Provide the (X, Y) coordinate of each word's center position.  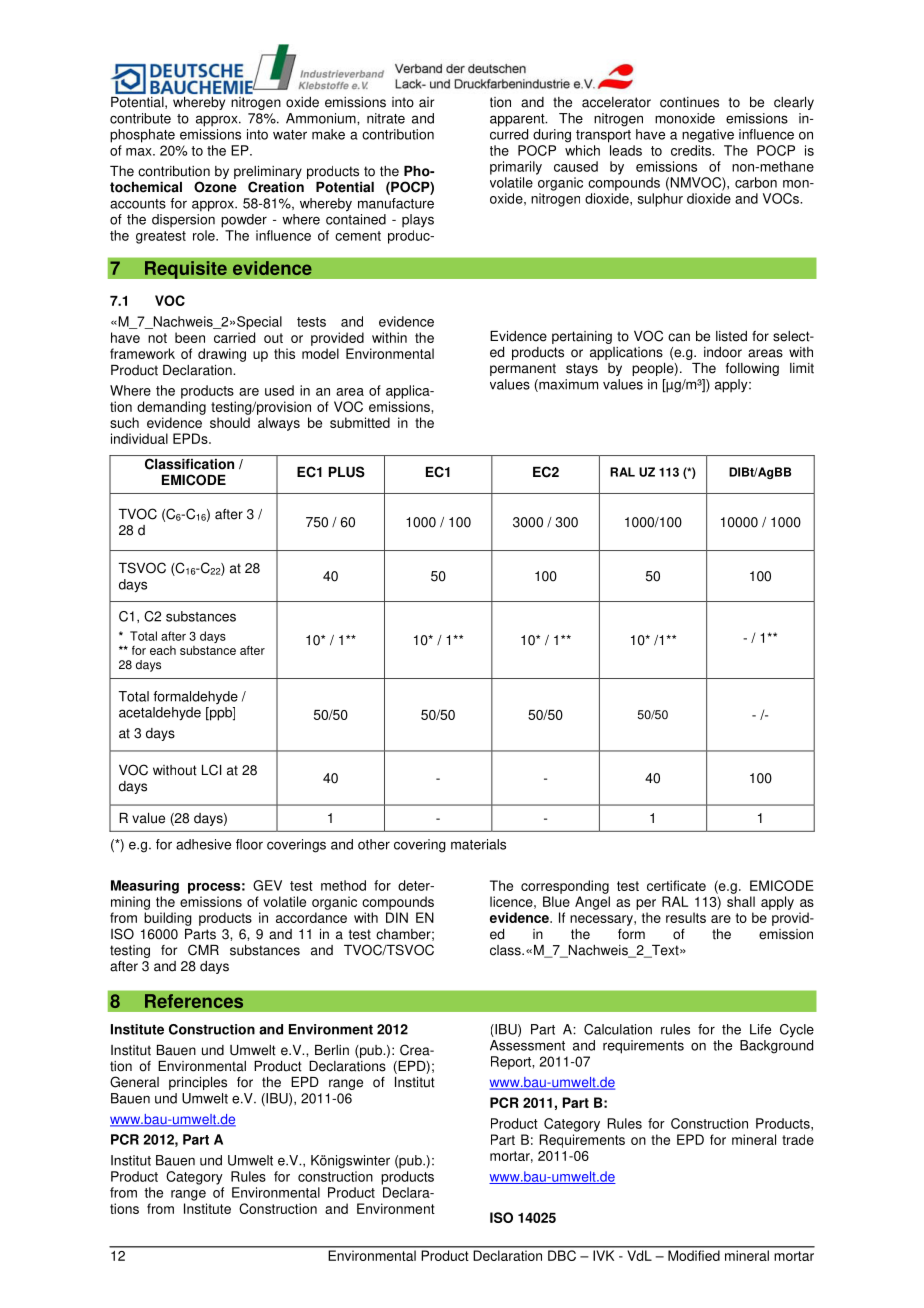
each (163, 650)
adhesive (203, 844)
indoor (723, 352)
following (752, 369)
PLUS (347, 472)
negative (708, 136)
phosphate (142, 136)
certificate (676, 885)
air (426, 102)
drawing (222, 355)
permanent (523, 369)
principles (198, 1083)
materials (478, 844)
